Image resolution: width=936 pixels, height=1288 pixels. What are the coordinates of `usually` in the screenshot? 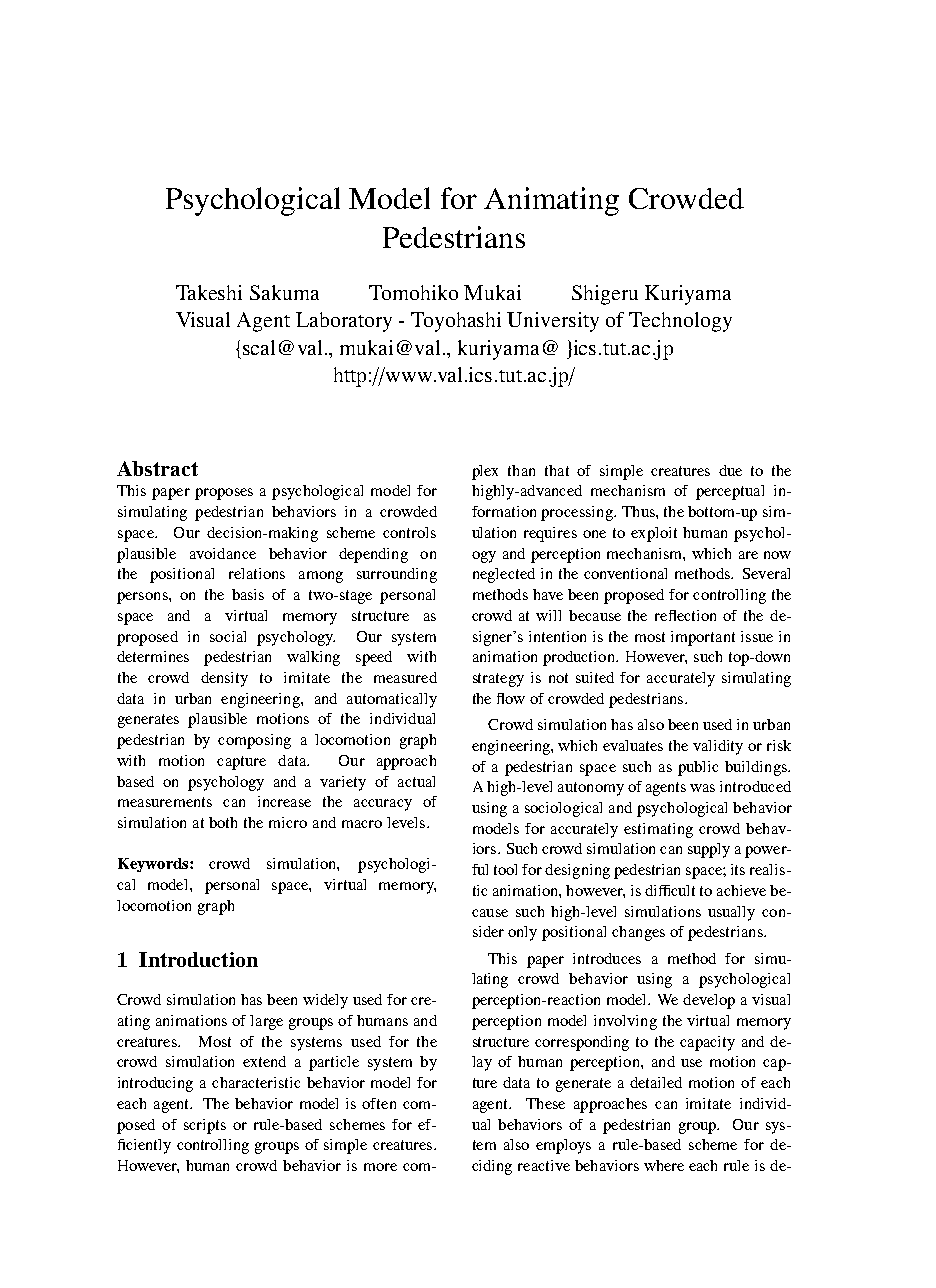 It's located at (731, 913).
